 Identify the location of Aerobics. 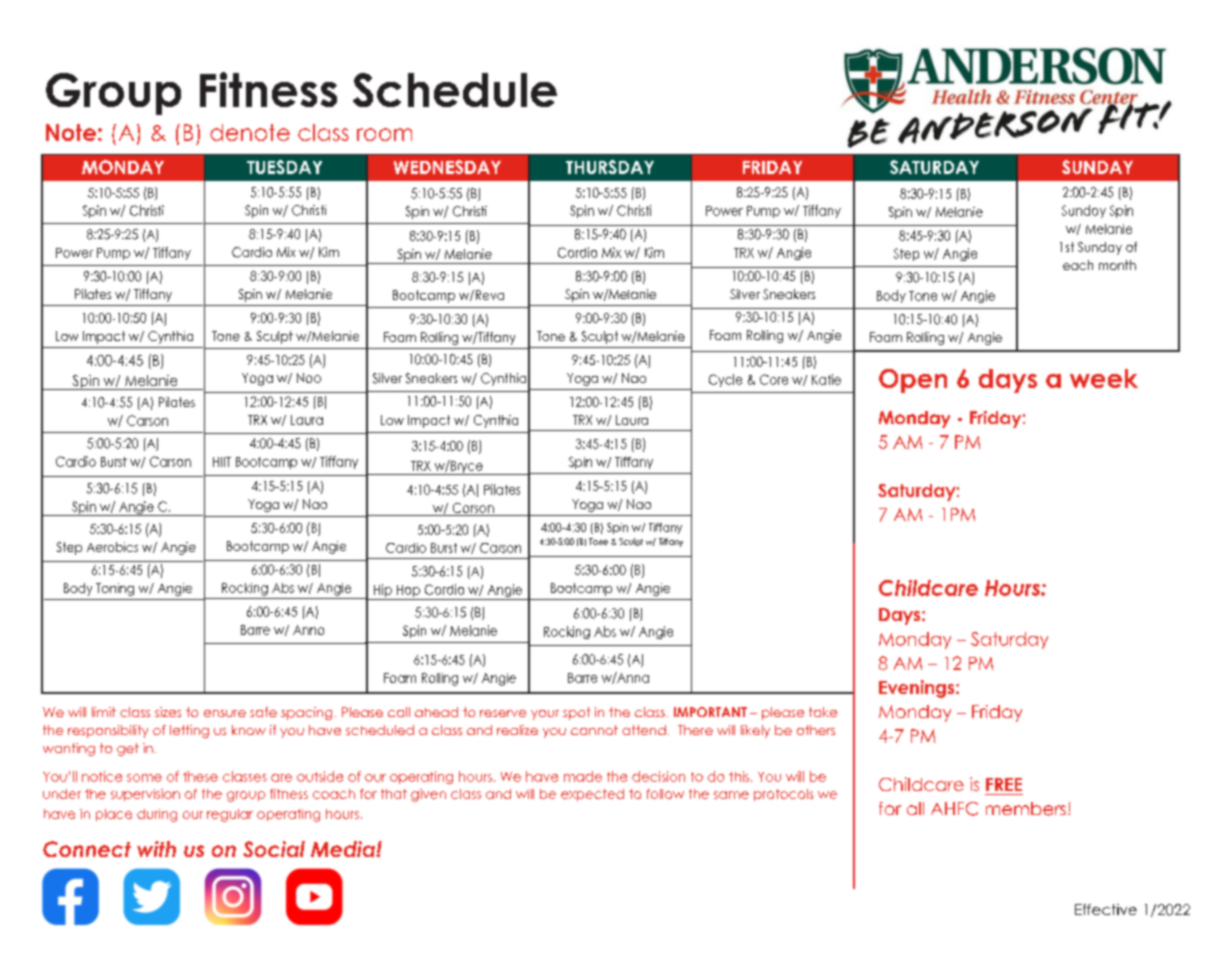
(112, 547).
